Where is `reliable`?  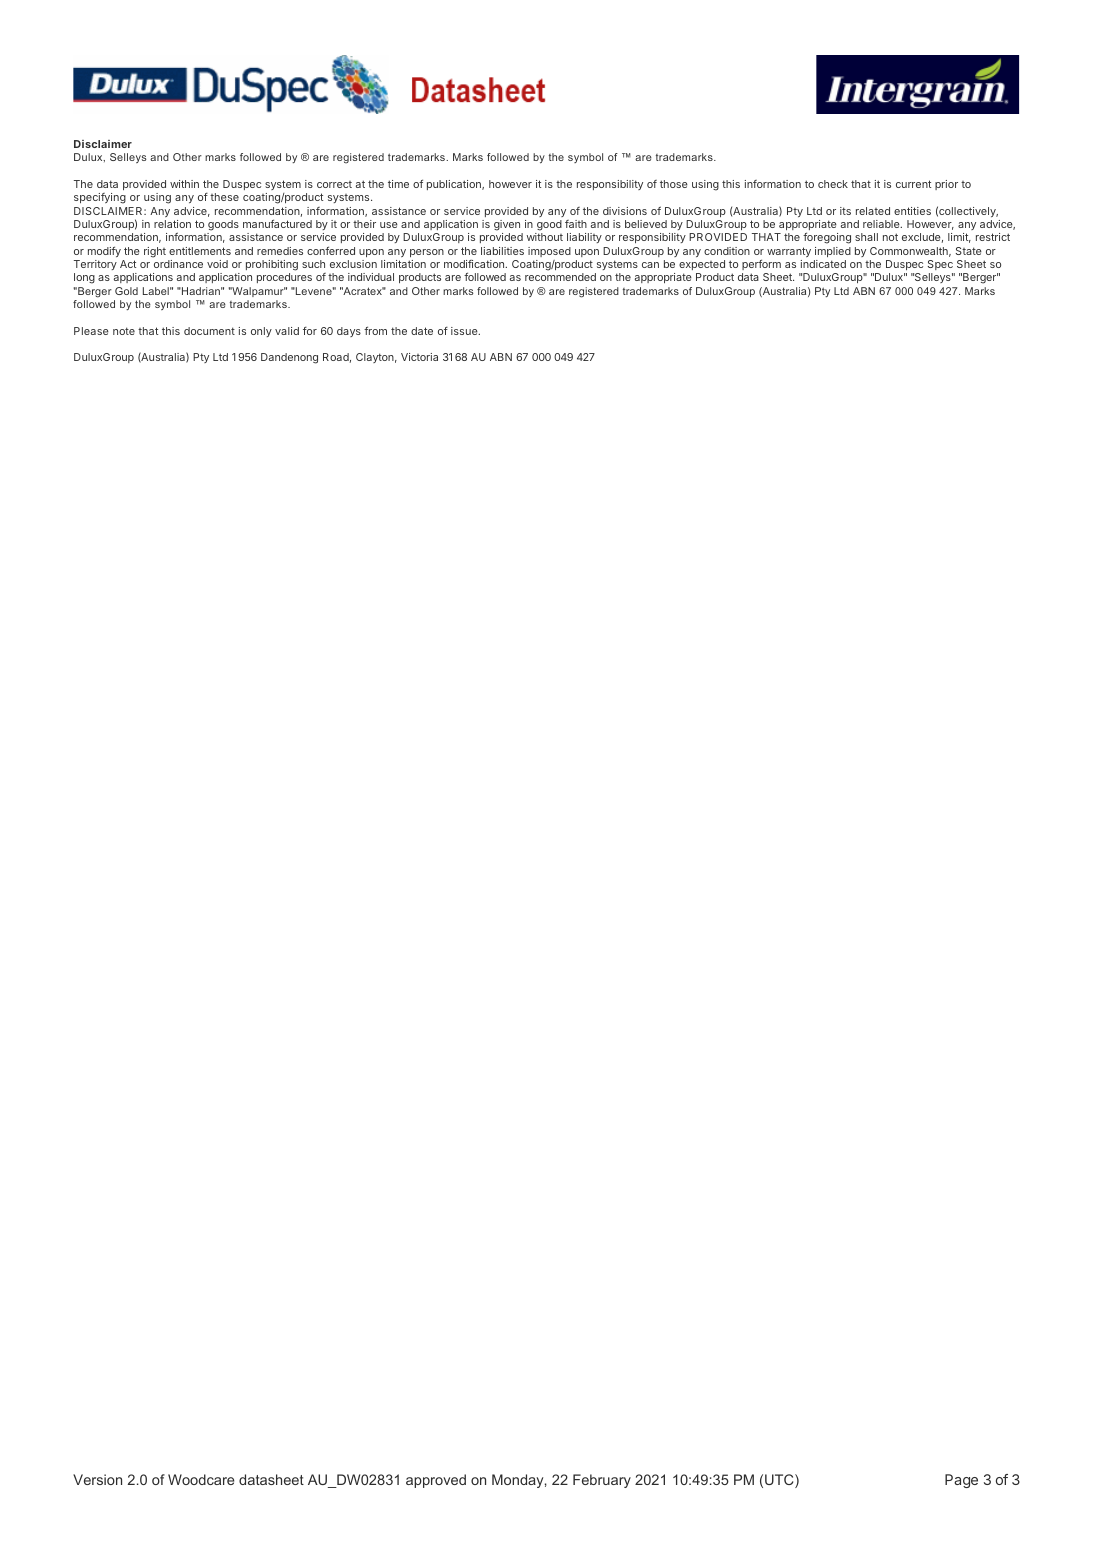
reliable is located at coordinates (882, 224).
